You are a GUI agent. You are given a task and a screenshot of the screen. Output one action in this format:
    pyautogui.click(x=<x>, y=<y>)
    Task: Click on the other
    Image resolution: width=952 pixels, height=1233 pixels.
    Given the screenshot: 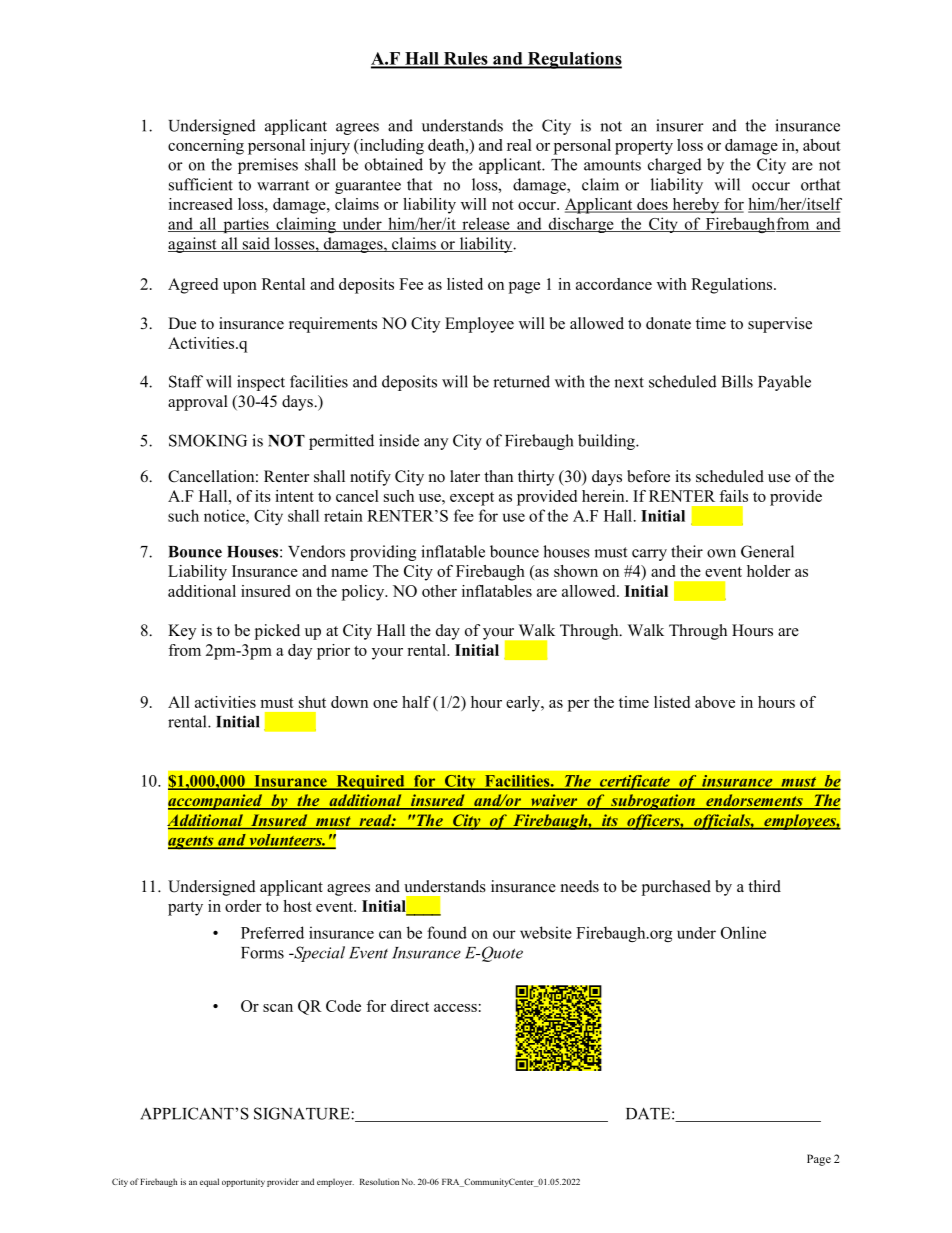 What is the action you would take?
    pyautogui.click(x=439, y=591)
